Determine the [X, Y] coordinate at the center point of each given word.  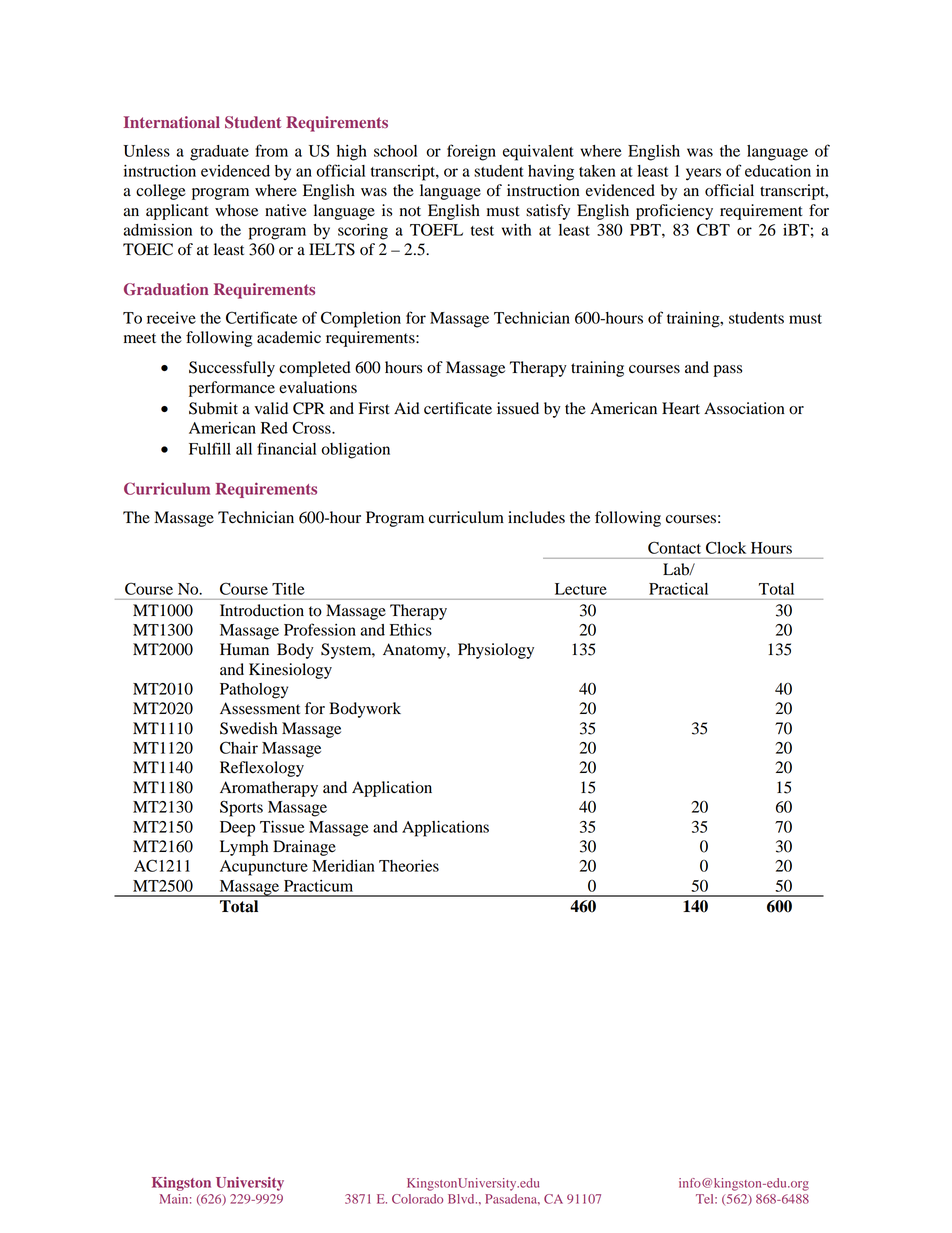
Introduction [262, 610]
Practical [678, 589]
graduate [219, 153]
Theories [409, 866]
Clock [726, 547]
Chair [239, 747]
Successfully [232, 369]
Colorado [417, 1199]
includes [536, 517]
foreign [471, 152]
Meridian [343, 866]
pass [727, 371]
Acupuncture [264, 868]
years [703, 174]
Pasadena [512, 1199]
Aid [407, 408]
